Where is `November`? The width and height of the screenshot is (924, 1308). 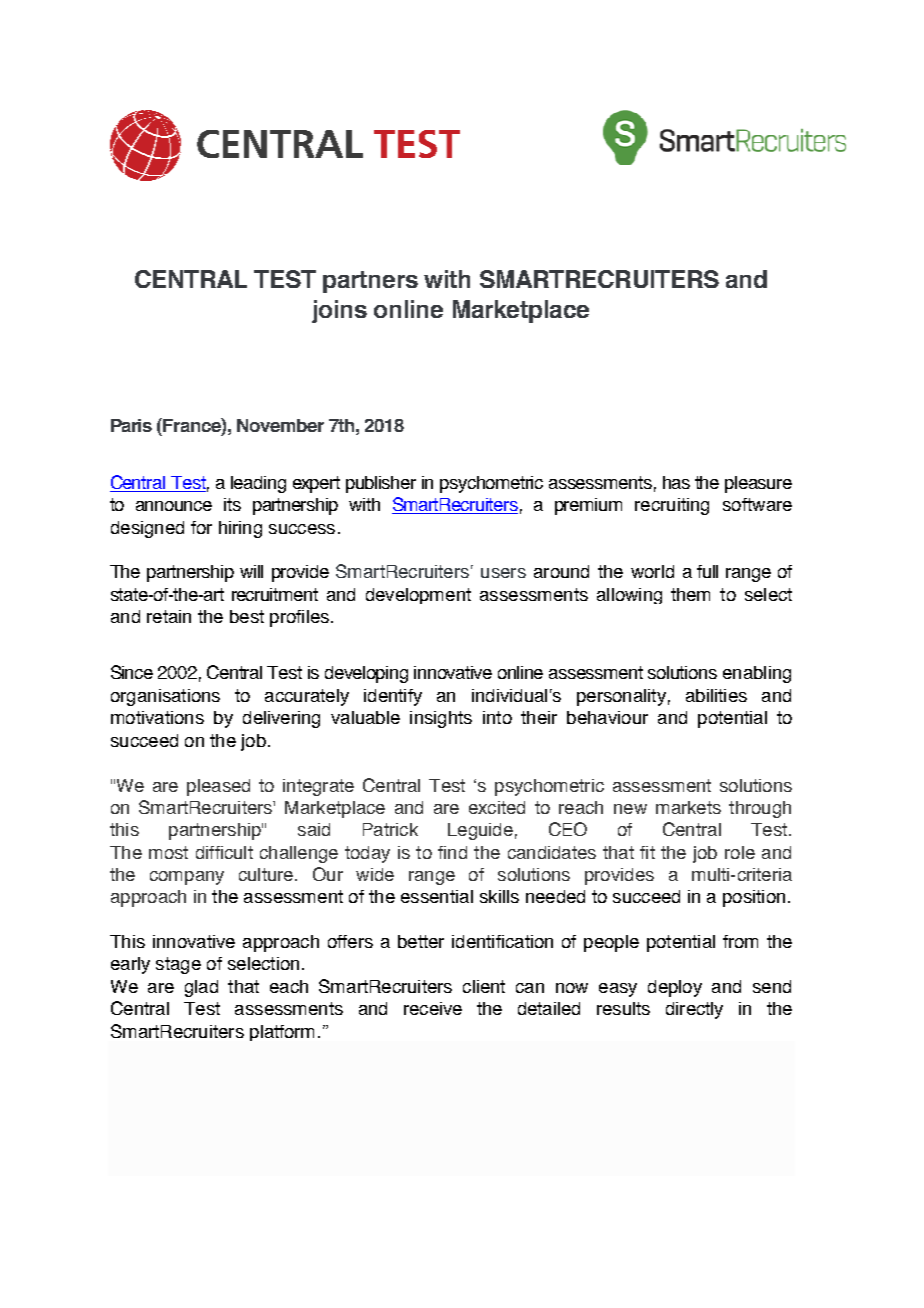
November is located at coordinates (280, 425).
